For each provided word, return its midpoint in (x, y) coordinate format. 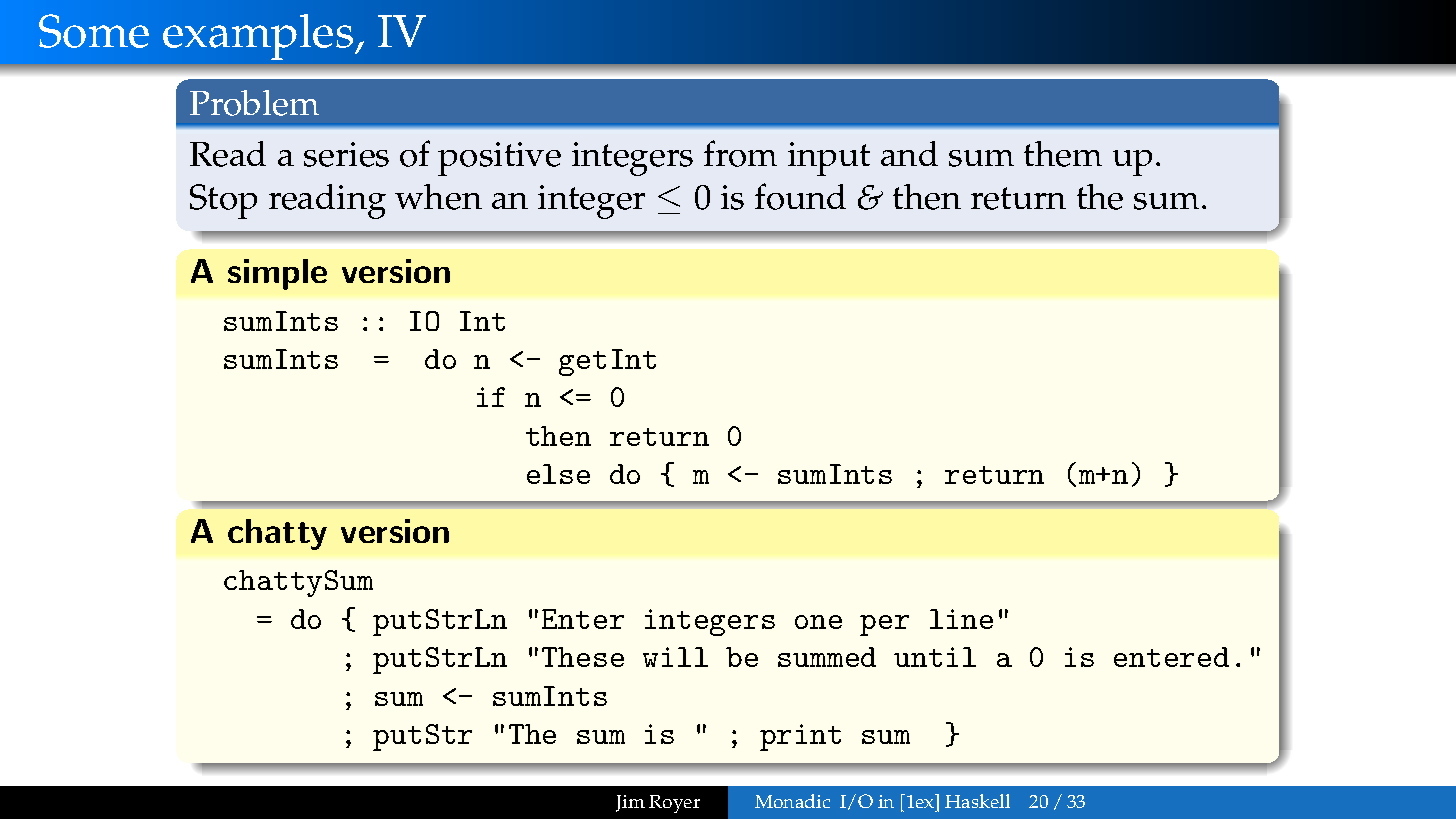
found (800, 196)
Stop (223, 201)
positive (499, 159)
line (961, 619)
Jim (630, 803)
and (909, 153)
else (558, 474)
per (884, 625)
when (438, 197)
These (583, 657)
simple (277, 274)
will (675, 657)
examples (259, 37)
